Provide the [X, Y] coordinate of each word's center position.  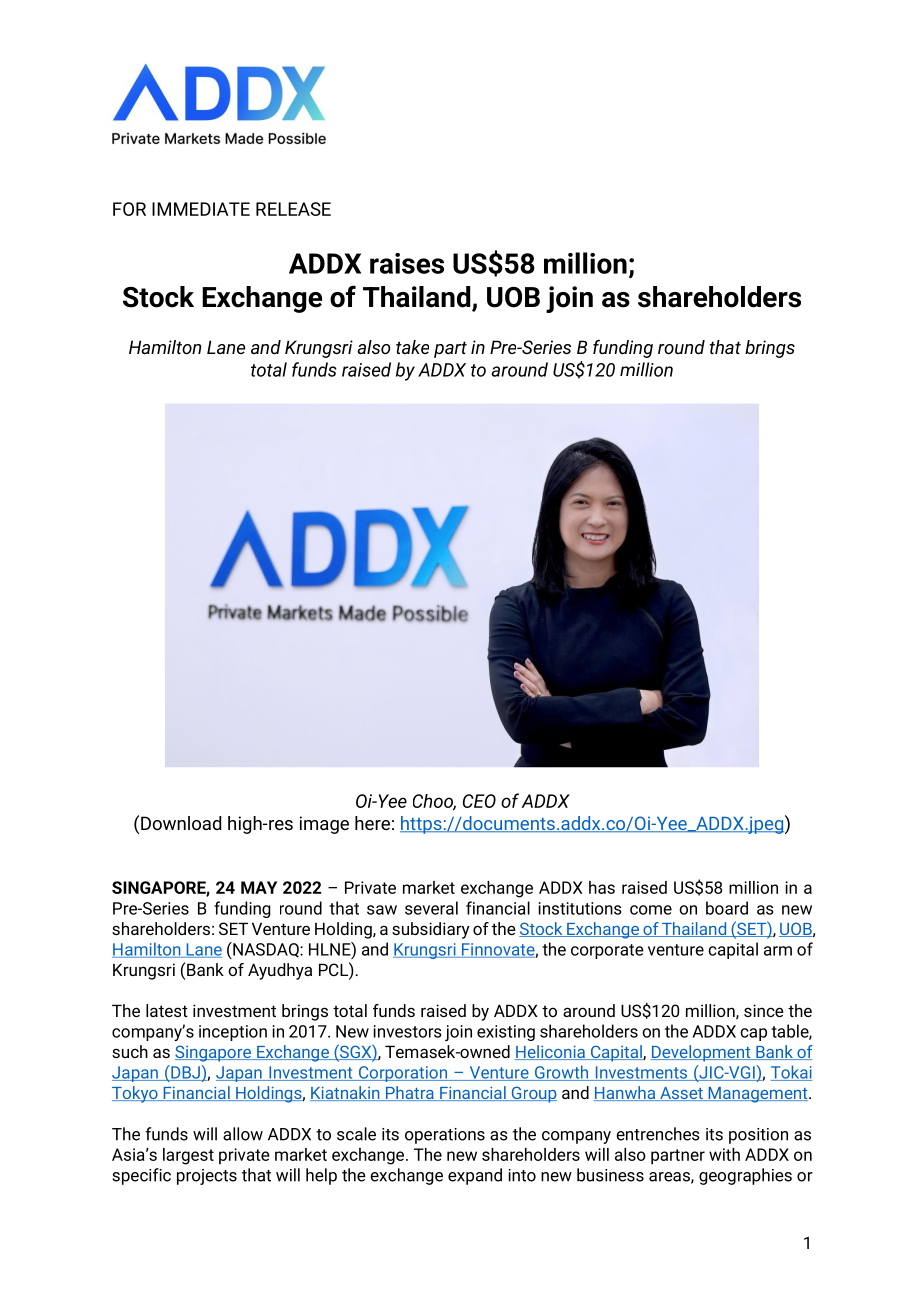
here [372, 823]
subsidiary [431, 930]
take [412, 347]
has [602, 887]
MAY [259, 887]
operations [445, 1136]
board [727, 908]
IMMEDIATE [201, 209]
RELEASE [293, 209]
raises [407, 263]
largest [188, 1156]
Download [181, 823]
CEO [479, 801]
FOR [129, 209]
